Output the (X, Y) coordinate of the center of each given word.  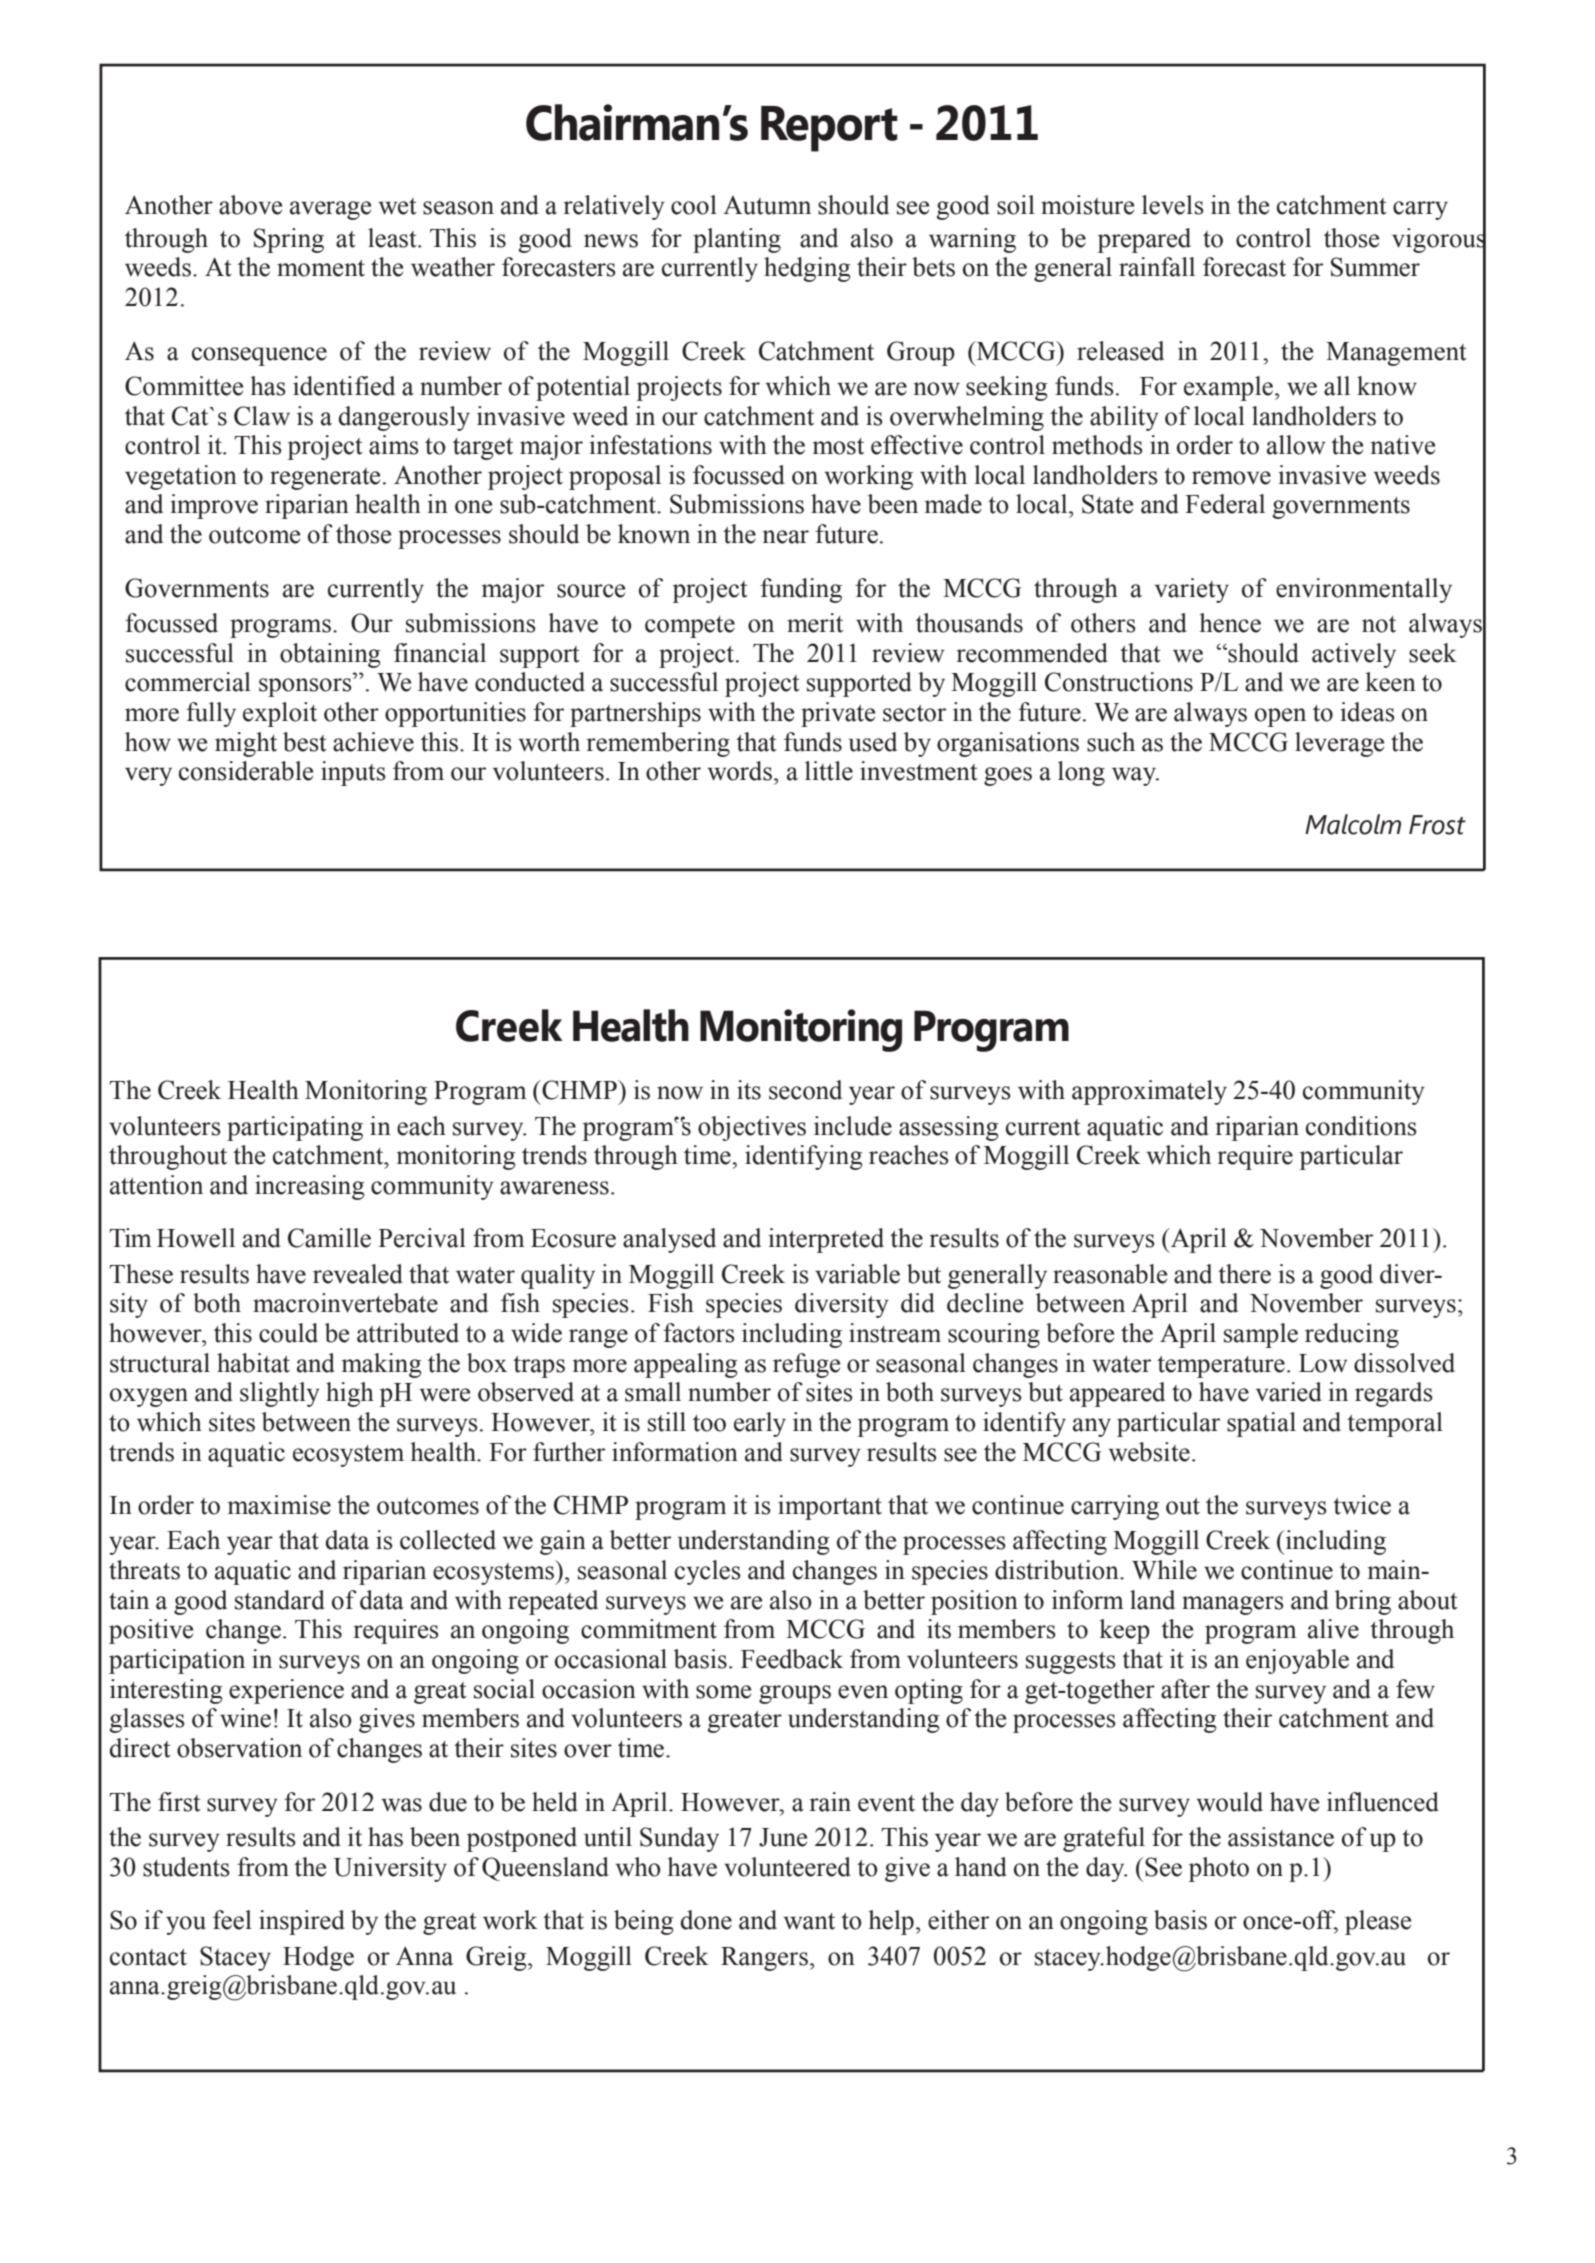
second (805, 1090)
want (809, 1921)
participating (295, 1128)
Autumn (767, 205)
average (330, 210)
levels (1173, 205)
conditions (1361, 1126)
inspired (302, 1922)
